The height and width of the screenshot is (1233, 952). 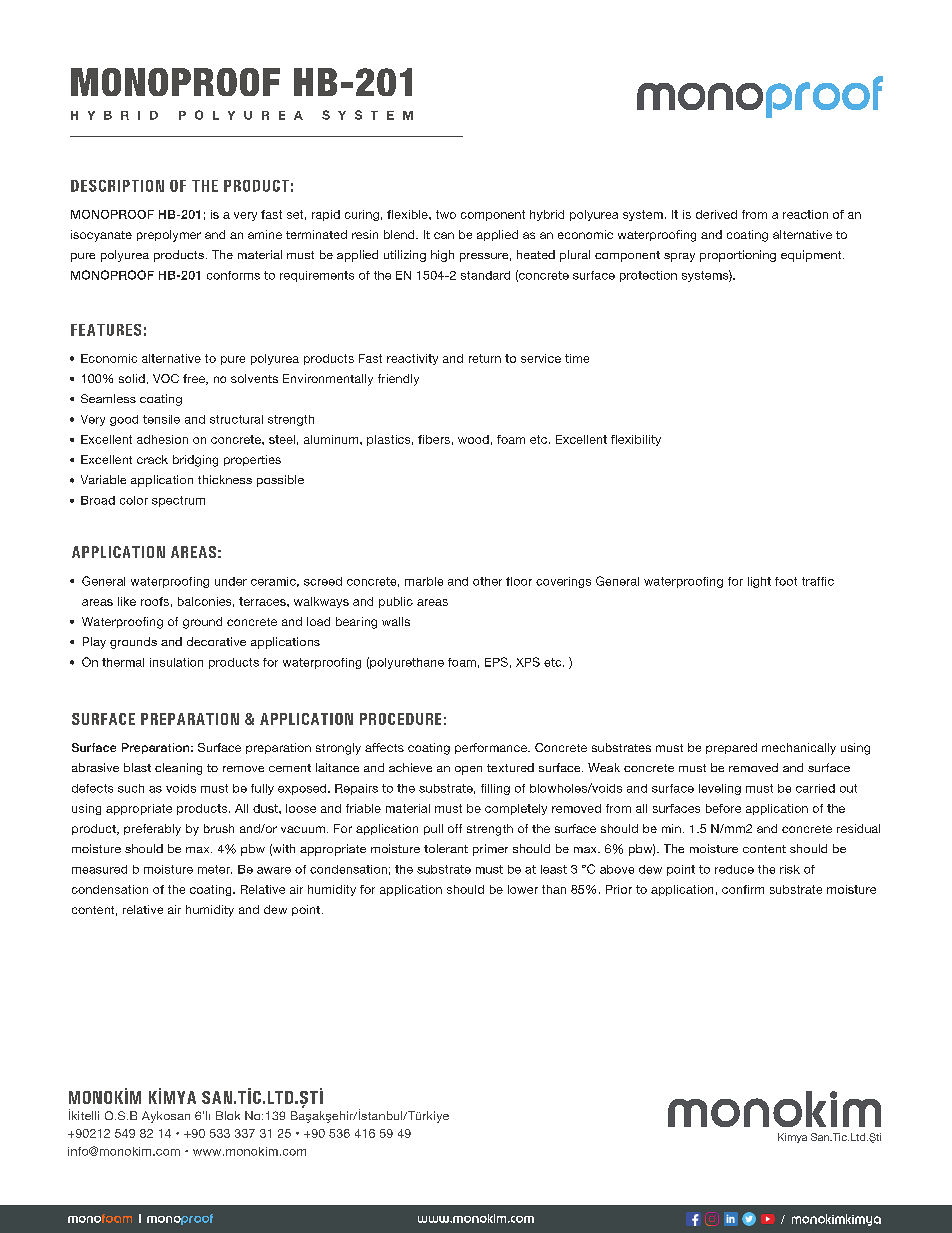 What do you see at coordinates (805, 214) in the screenshot?
I see `reaction` at bounding box center [805, 214].
